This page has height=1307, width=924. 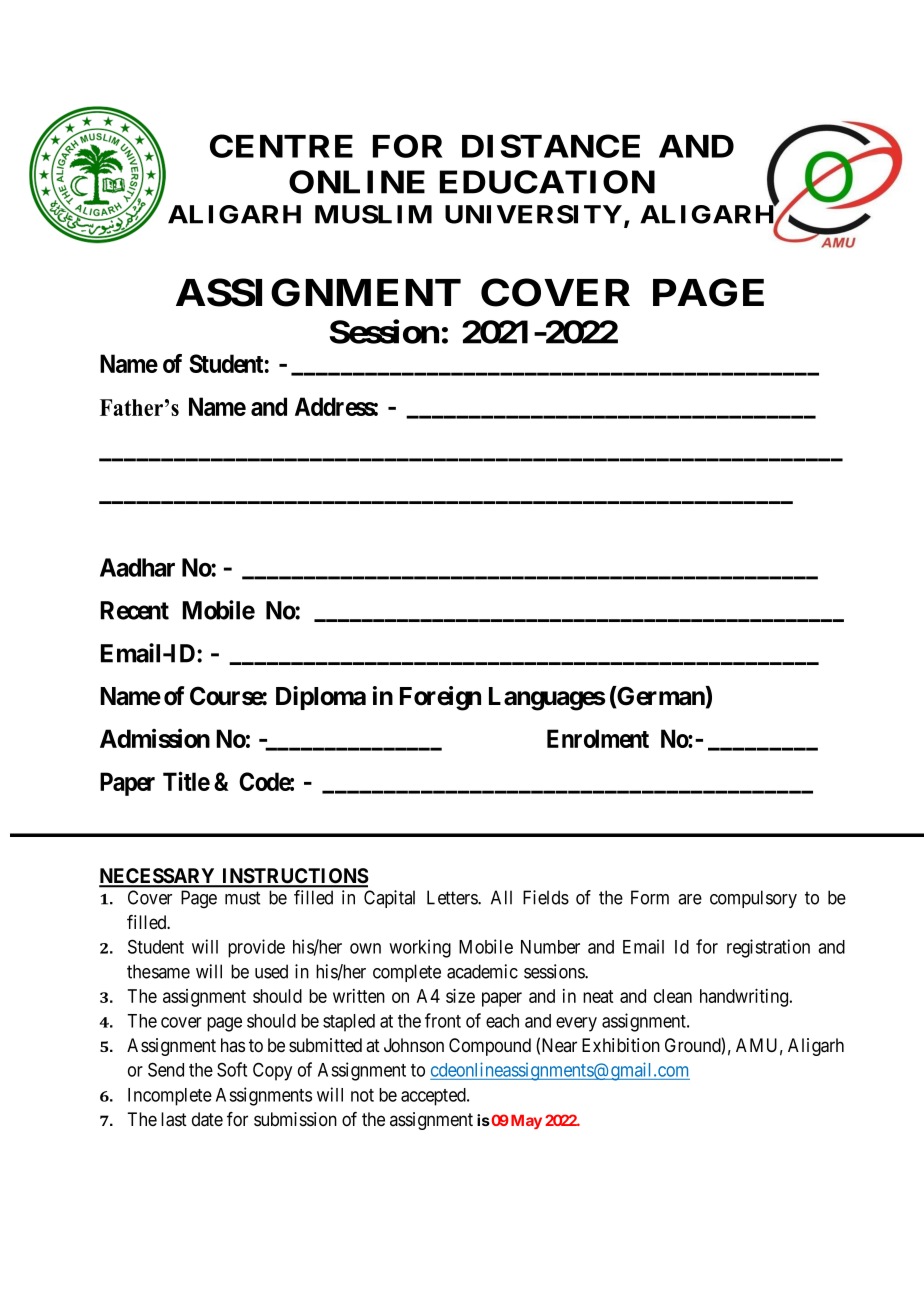 What do you see at coordinates (690, 899) in the page?
I see `are` at bounding box center [690, 899].
